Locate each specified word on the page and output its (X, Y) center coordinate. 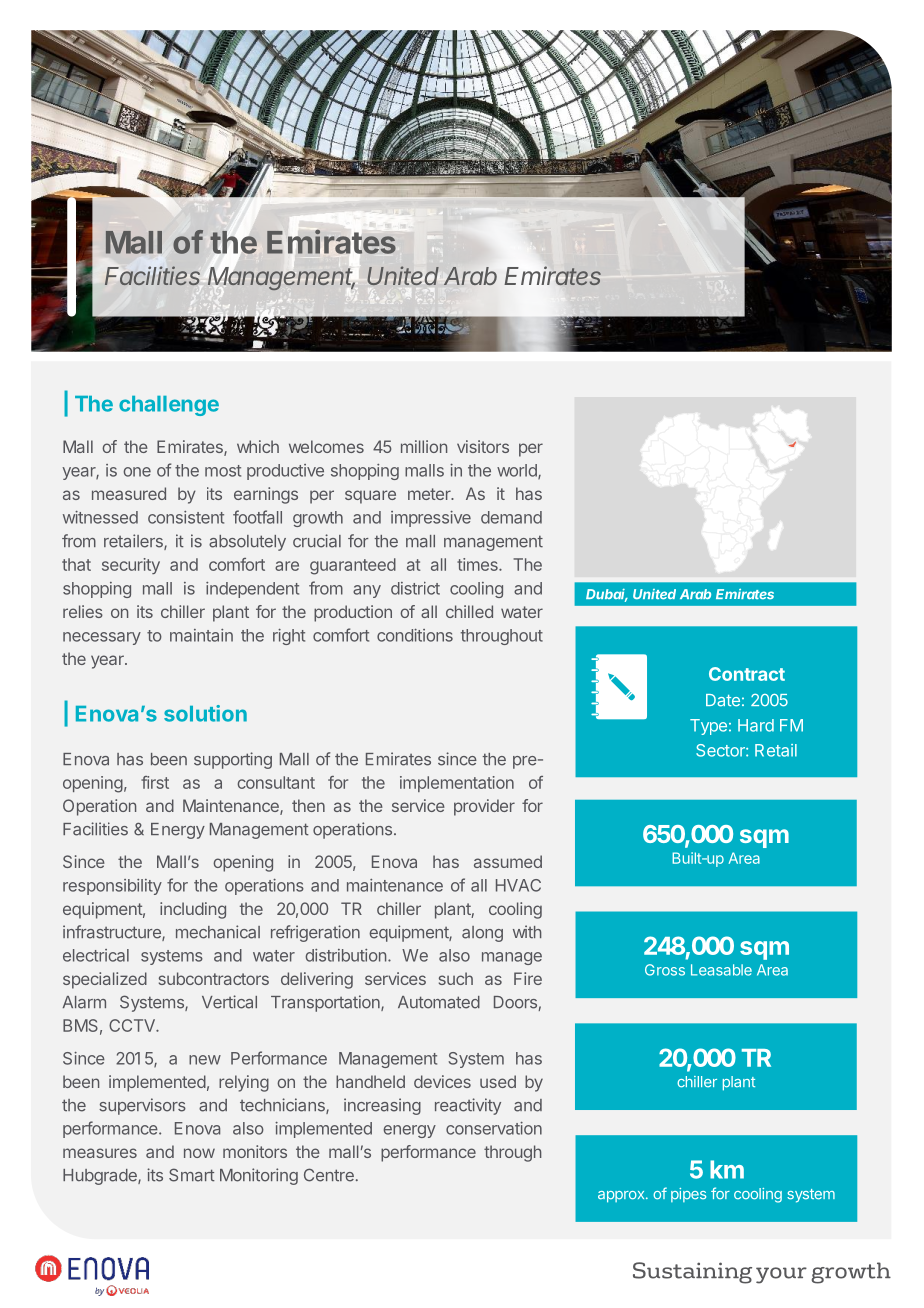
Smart (192, 1175)
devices (442, 1081)
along (482, 934)
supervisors (142, 1106)
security (131, 566)
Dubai (607, 595)
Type (708, 727)
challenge (169, 406)
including (193, 910)
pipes (688, 1195)
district (415, 588)
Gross (665, 970)
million (424, 446)
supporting (233, 760)
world (518, 471)
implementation (457, 784)
